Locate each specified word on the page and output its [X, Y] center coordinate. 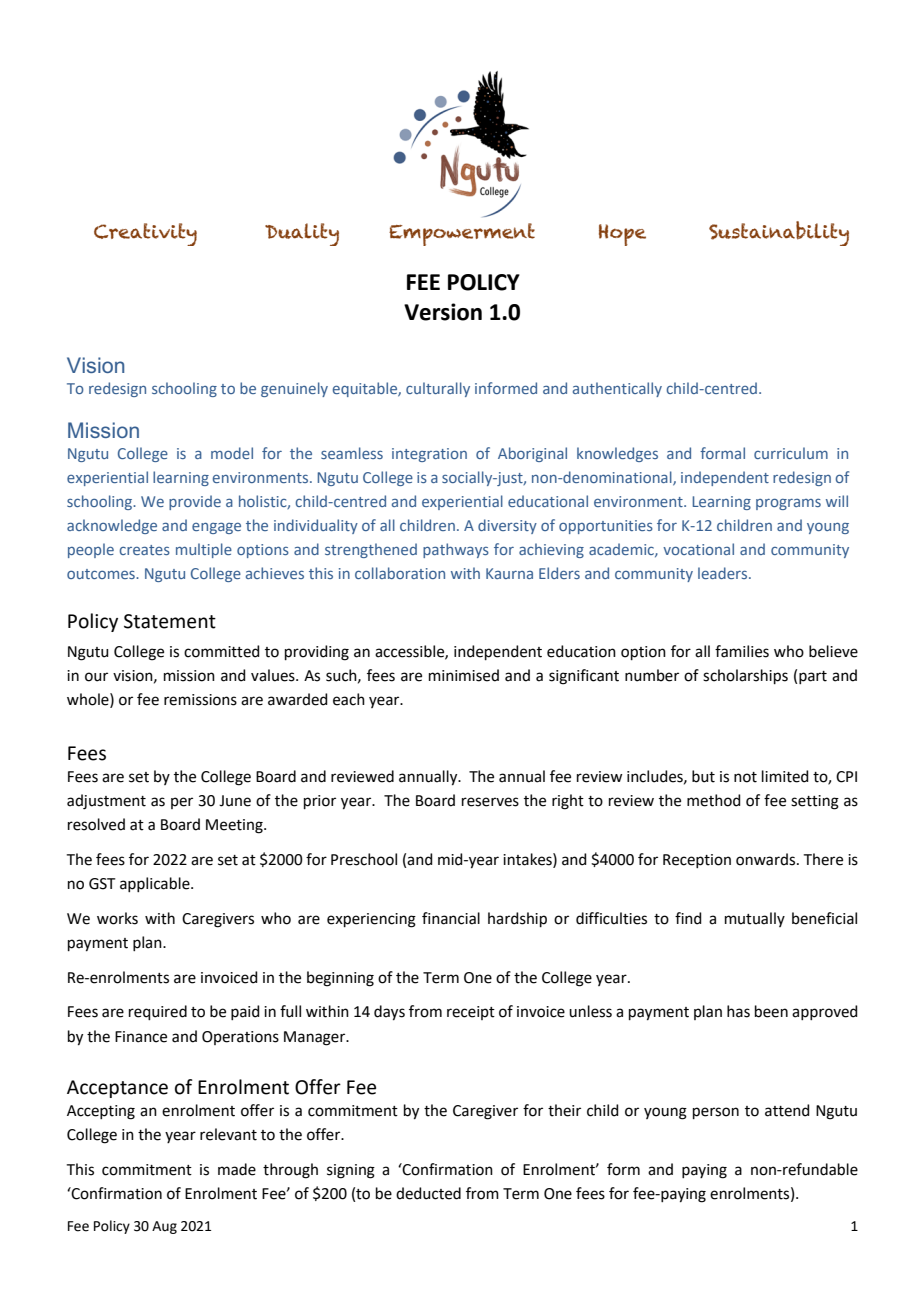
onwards [767, 859]
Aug [164, 1227]
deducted [428, 1193]
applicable [156, 884]
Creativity [145, 234]
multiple [204, 550]
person [716, 1113]
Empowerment [462, 234]
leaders [724, 573]
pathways [456, 550]
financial [451, 918]
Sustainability [779, 233]
